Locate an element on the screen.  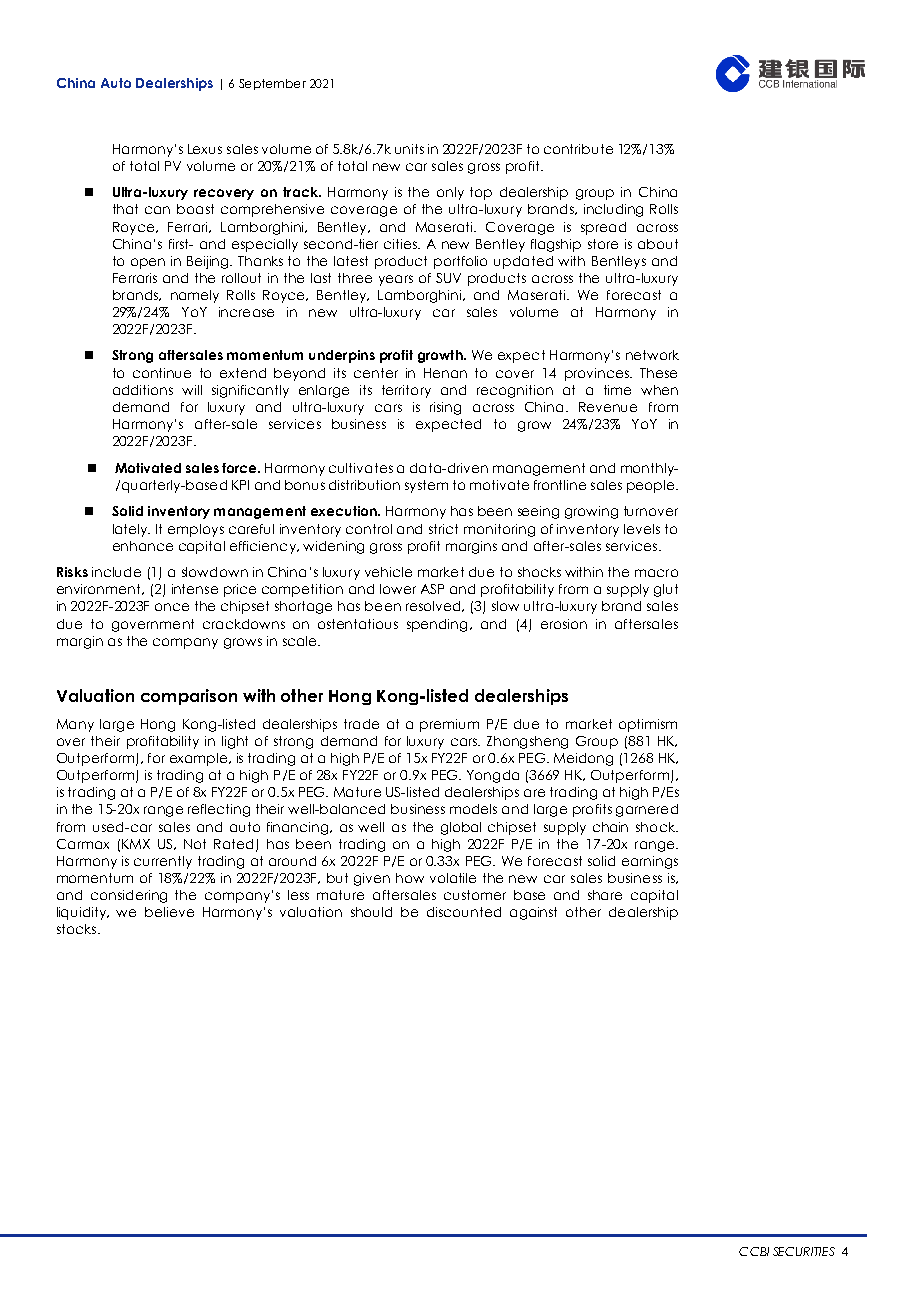
spending is located at coordinates (437, 625).
